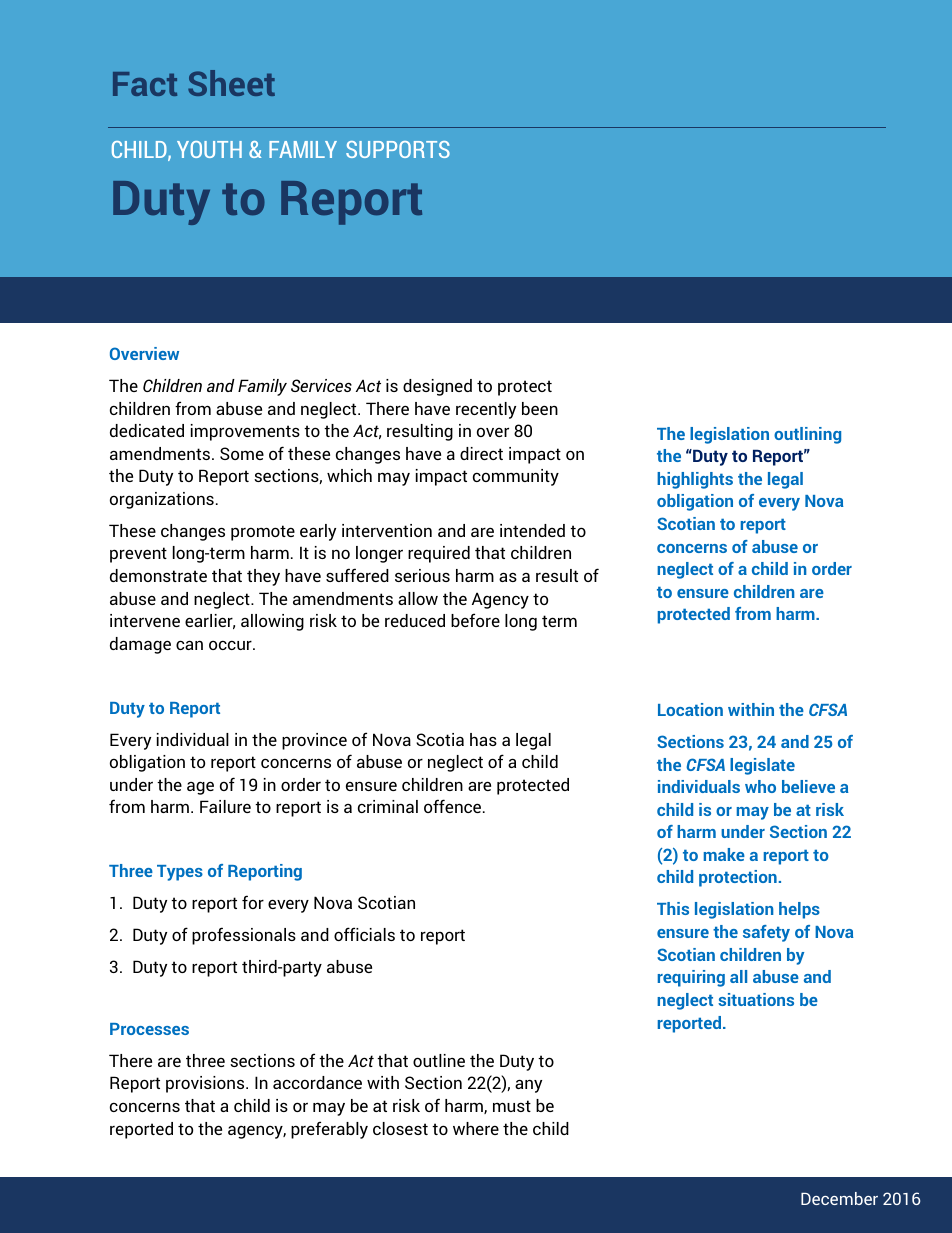 The height and width of the screenshot is (1233, 952). Describe the element at coordinates (839, 1198) in the screenshot. I see `December` at that location.
